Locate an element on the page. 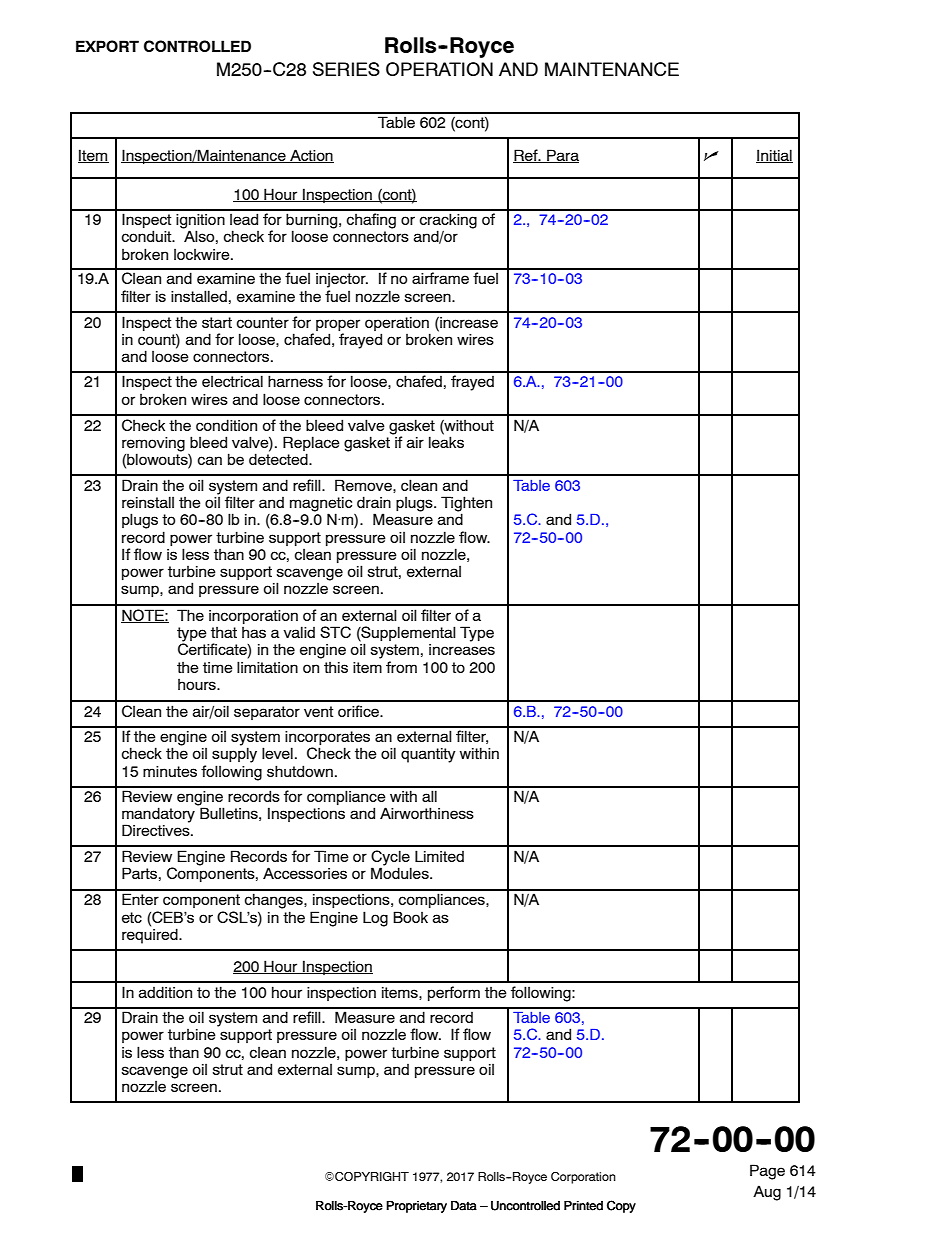 The image size is (952, 1233). SERIES is located at coordinates (346, 69).
